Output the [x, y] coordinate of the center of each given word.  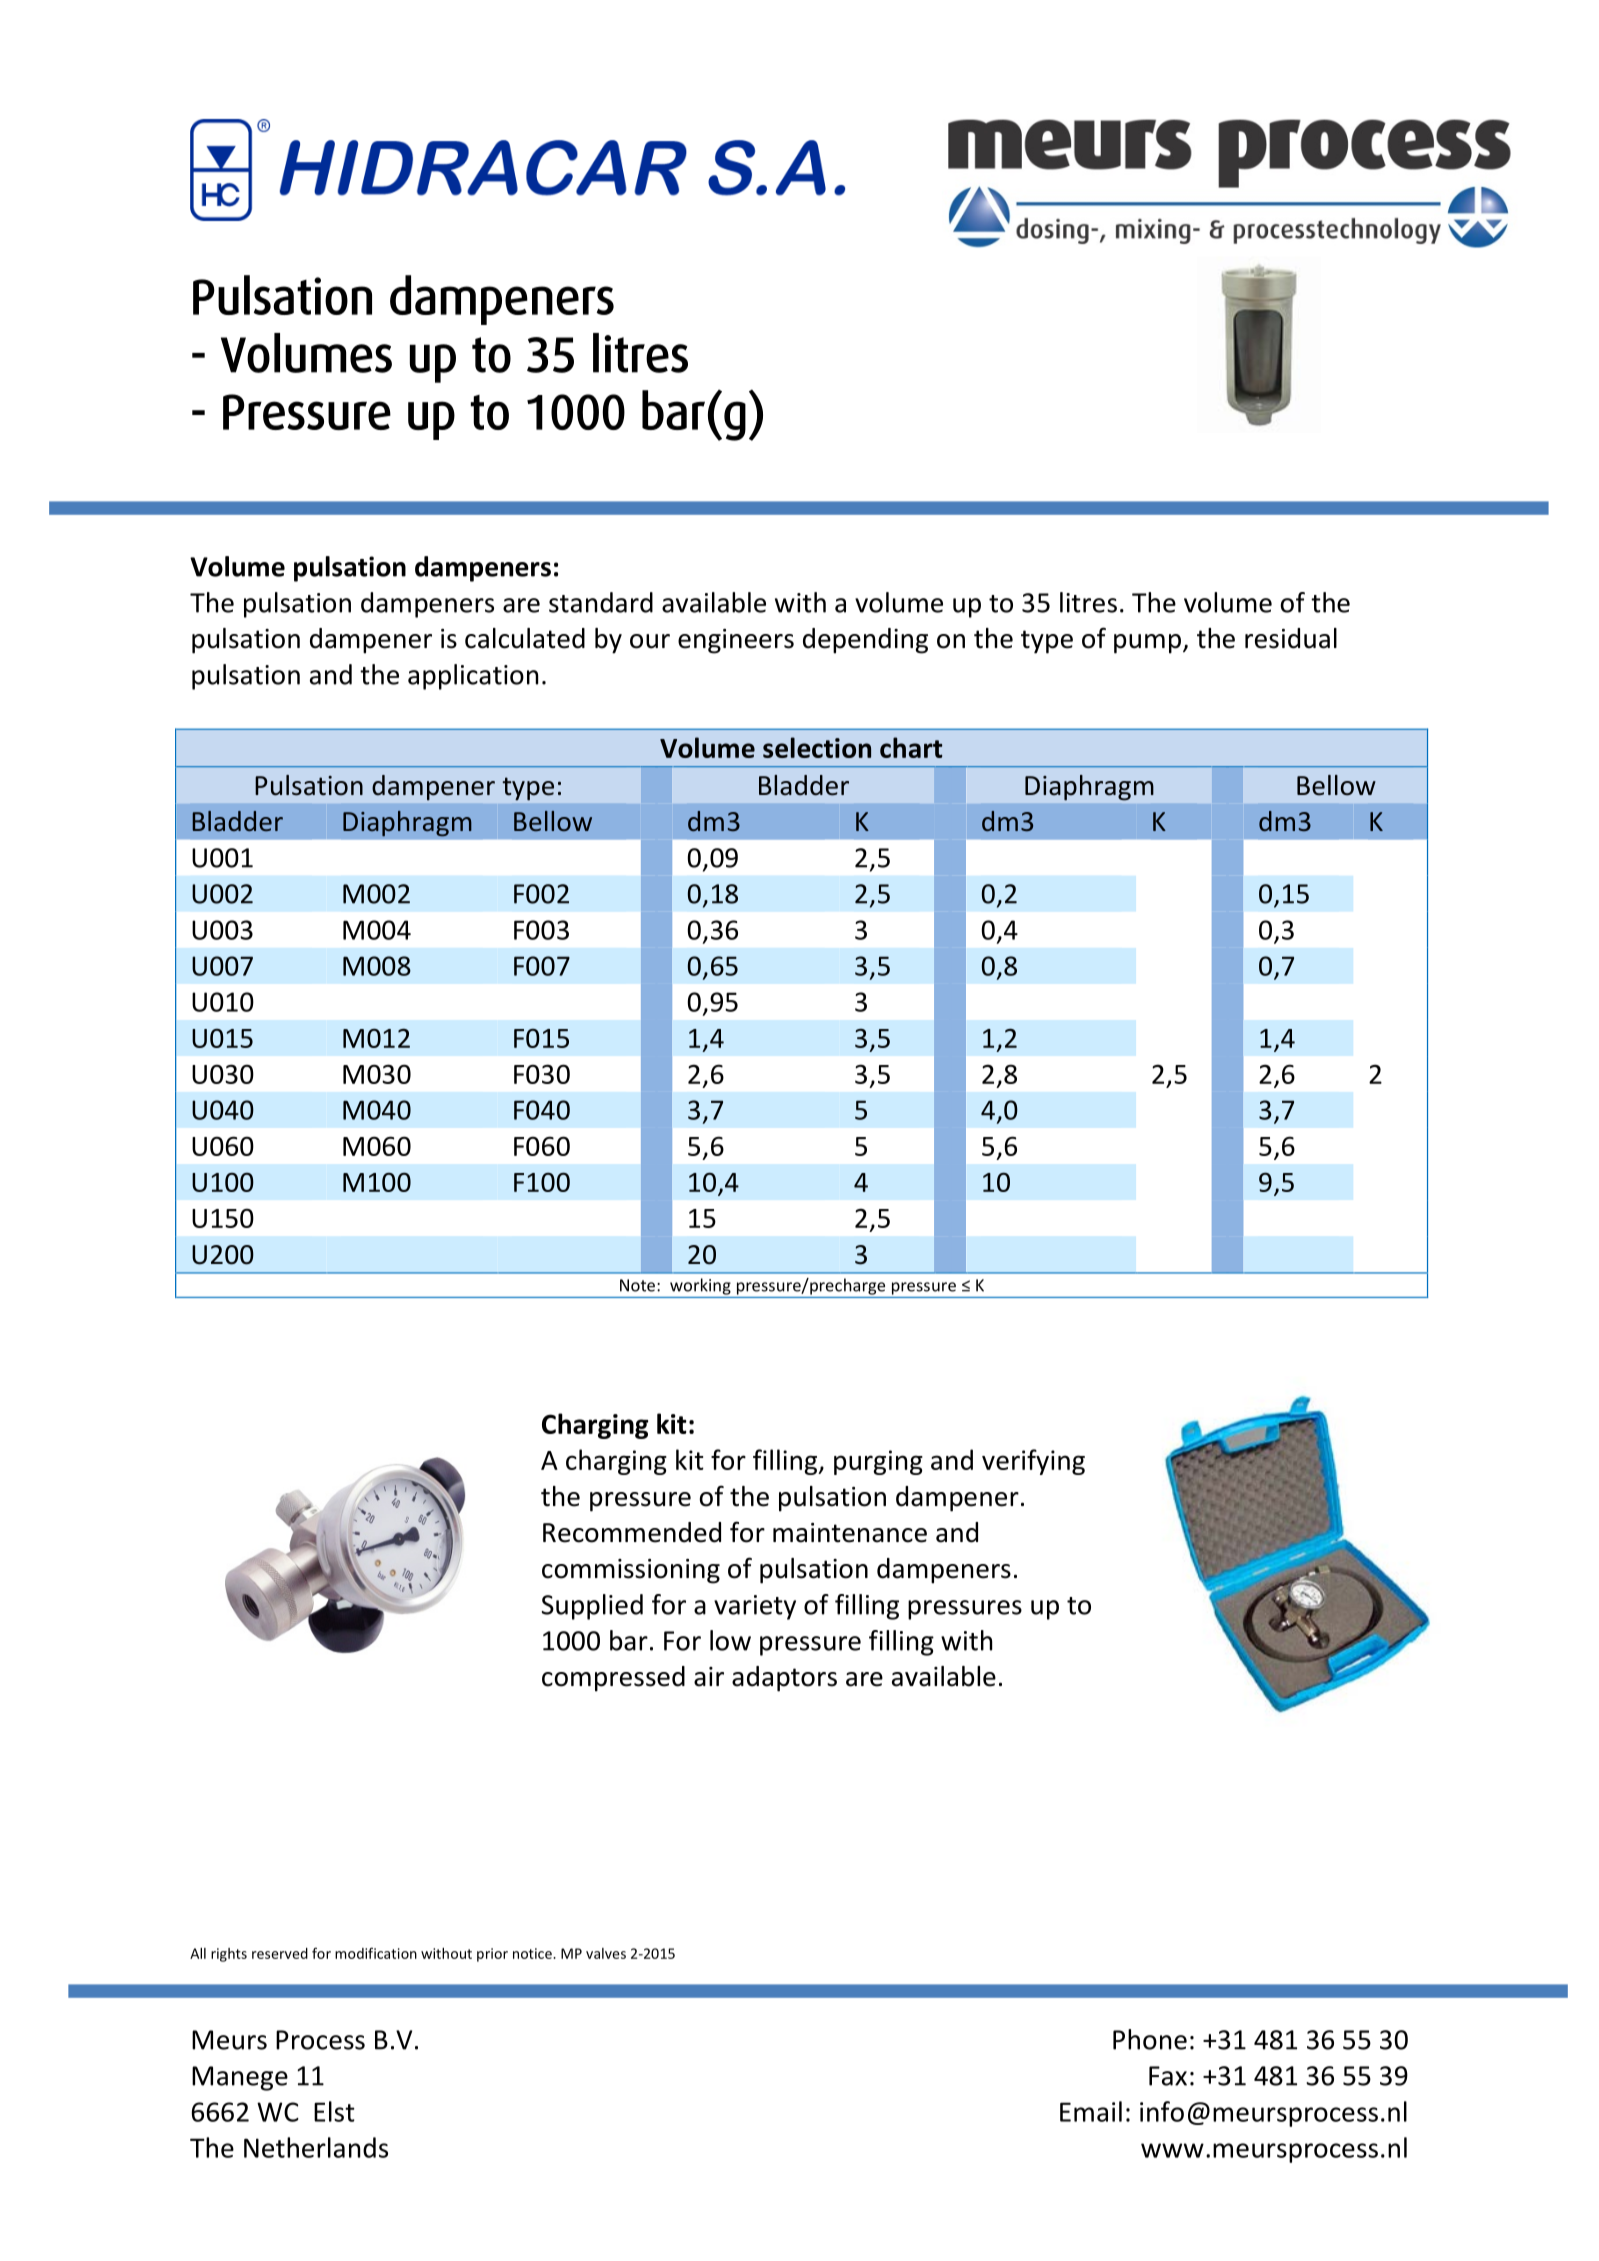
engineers [736, 641]
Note [637, 1285]
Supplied [592, 1607]
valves [606, 1953]
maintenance [850, 1533]
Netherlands [316, 2147]
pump [1147, 644]
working [700, 1286]
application [473, 677]
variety [755, 1607]
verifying [1033, 1462]
